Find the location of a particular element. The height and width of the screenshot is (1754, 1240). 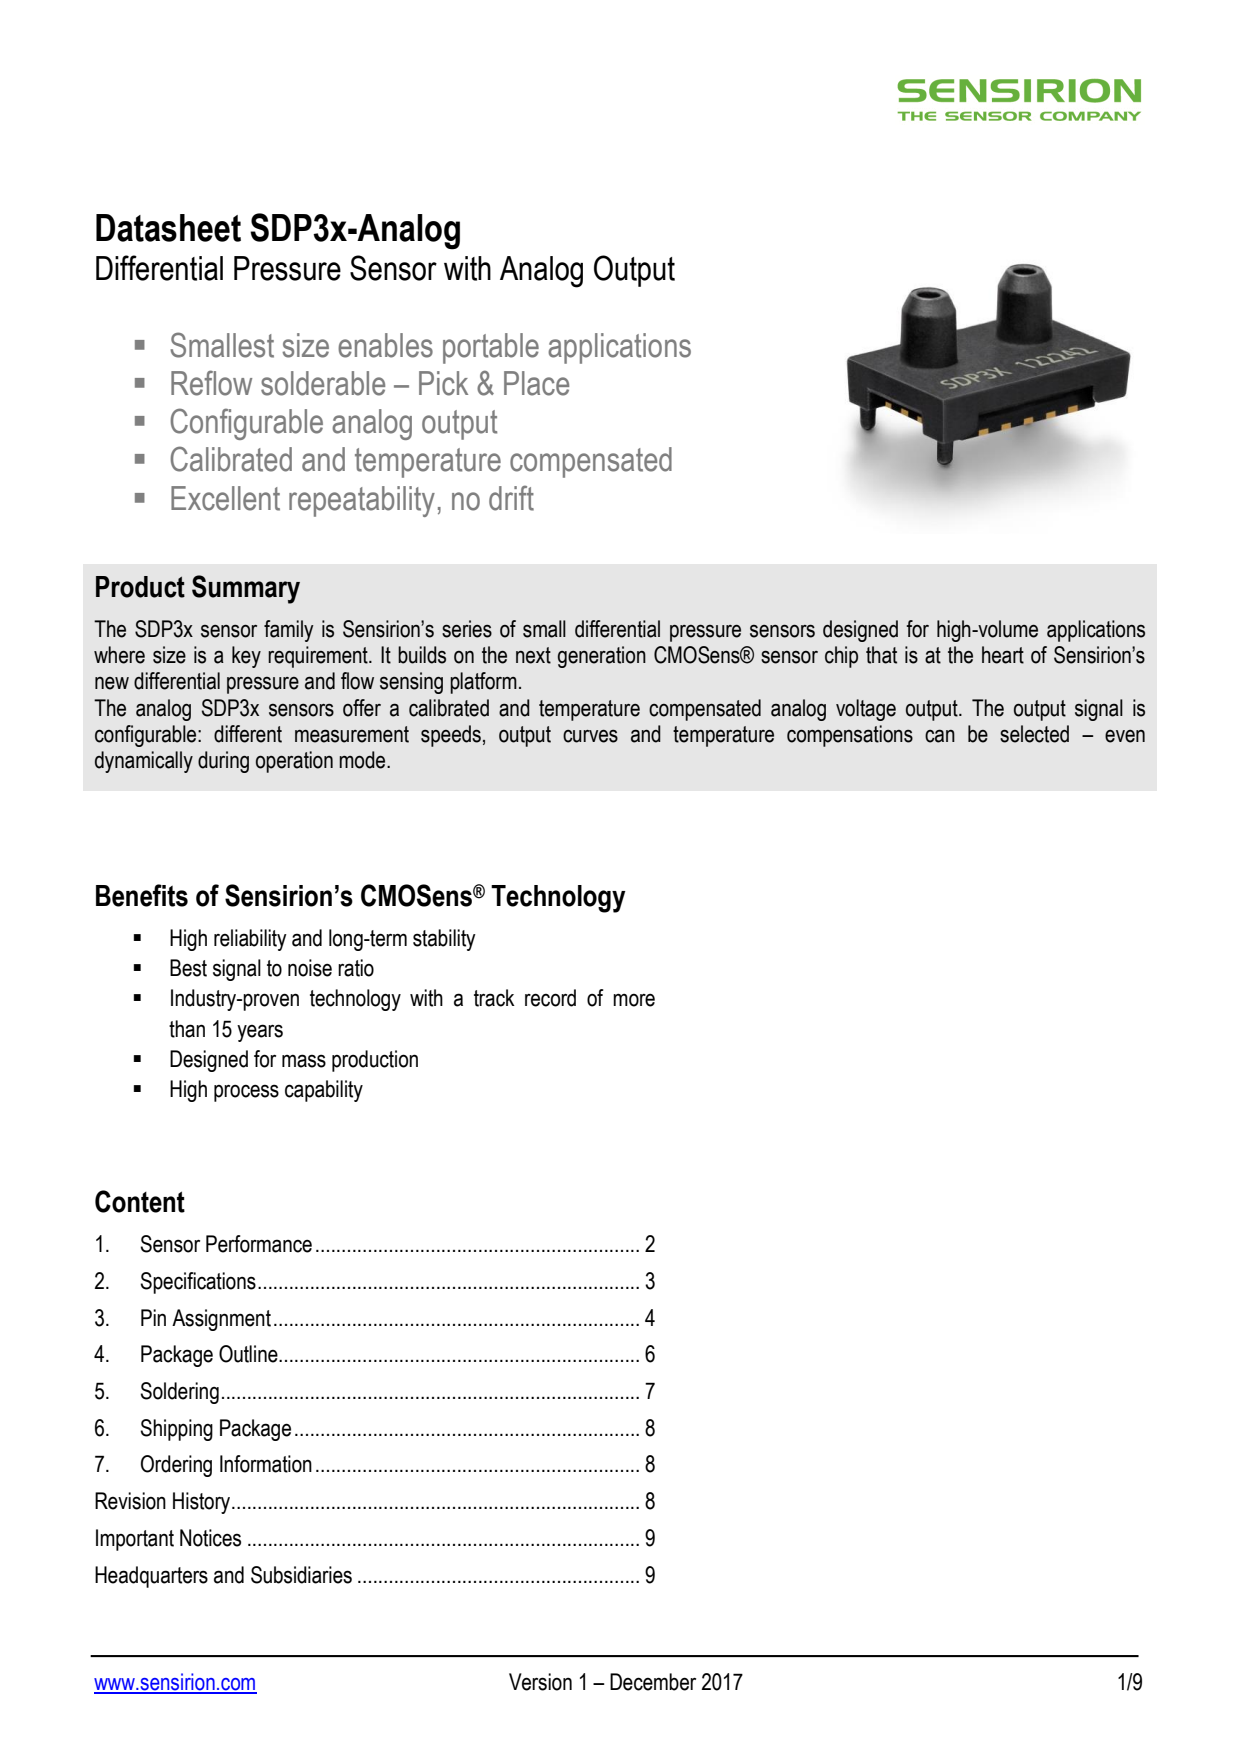

Place is located at coordinates (536, 383).
